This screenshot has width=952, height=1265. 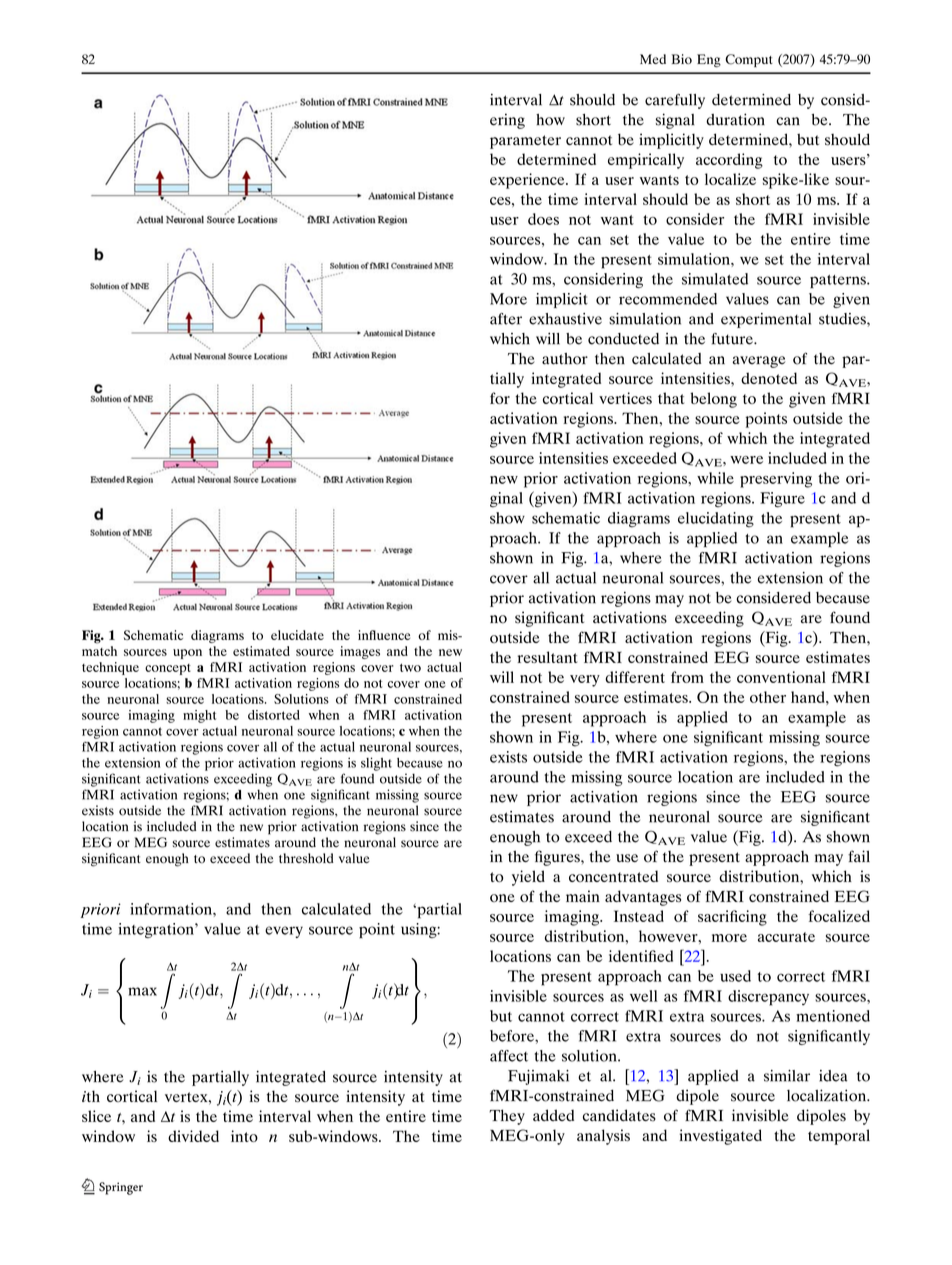 I want to click on preserving, so click(x=776, y=480).
